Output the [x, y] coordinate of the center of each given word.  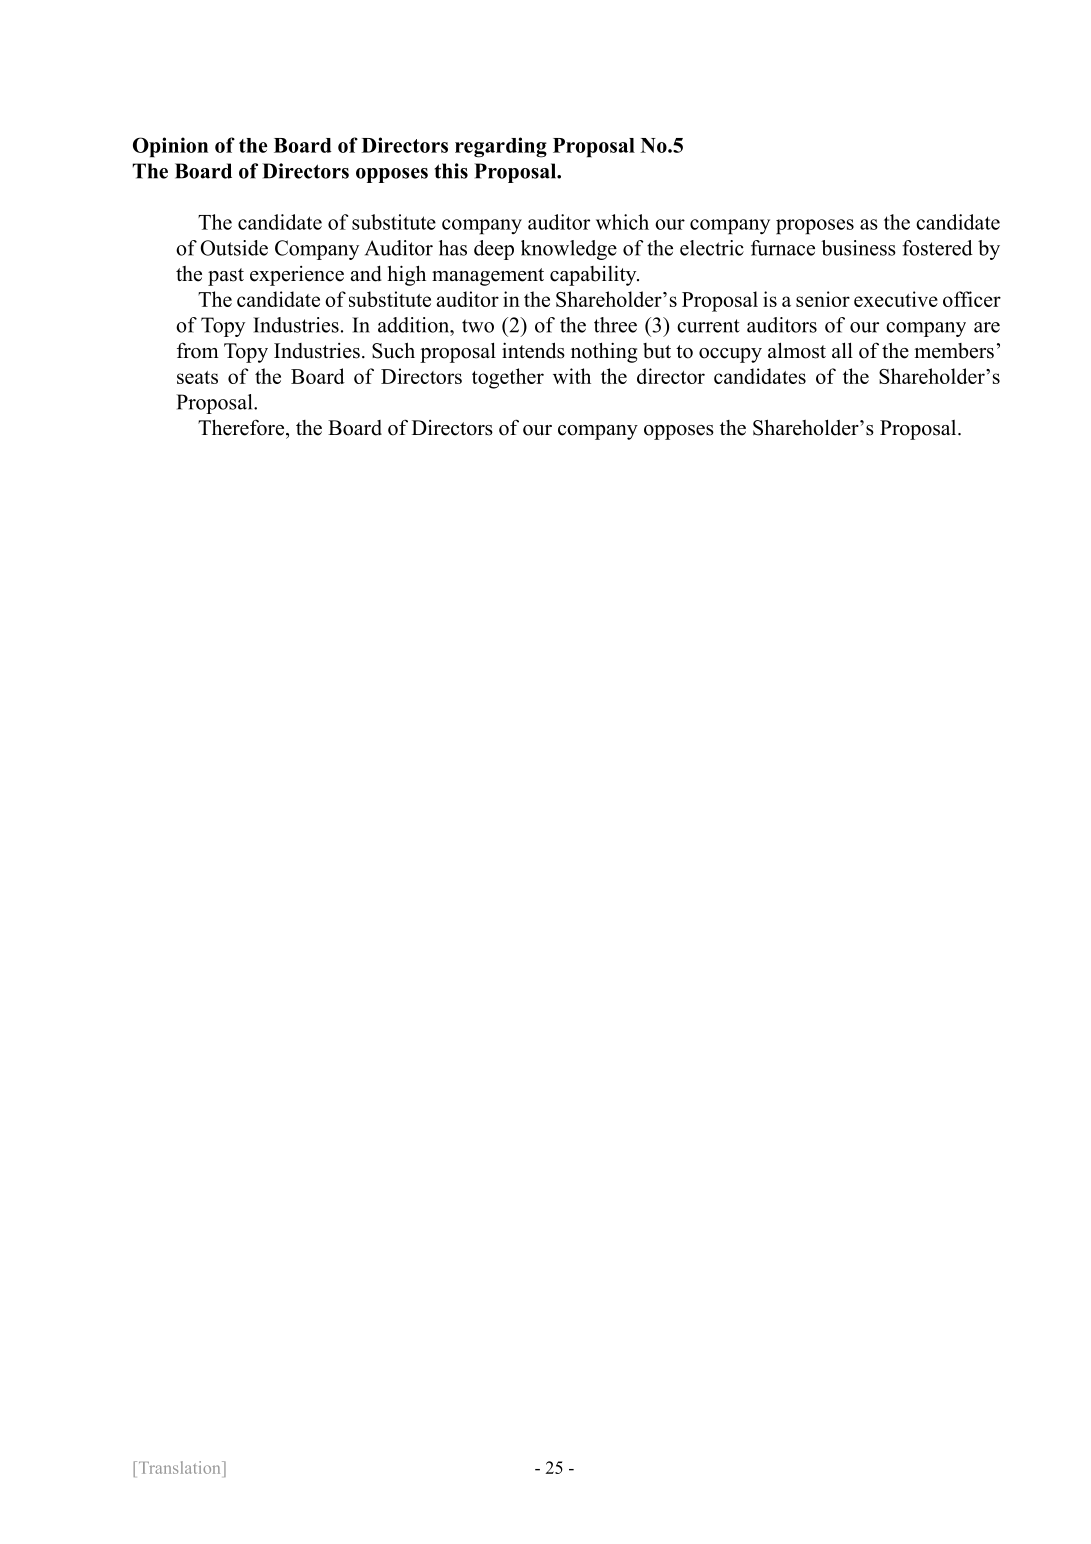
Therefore [242, 427]
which [622, 222]
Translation [179, 1467]
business [858, 248]
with [572, 376]
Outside [234, 248]
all [842, 350]
